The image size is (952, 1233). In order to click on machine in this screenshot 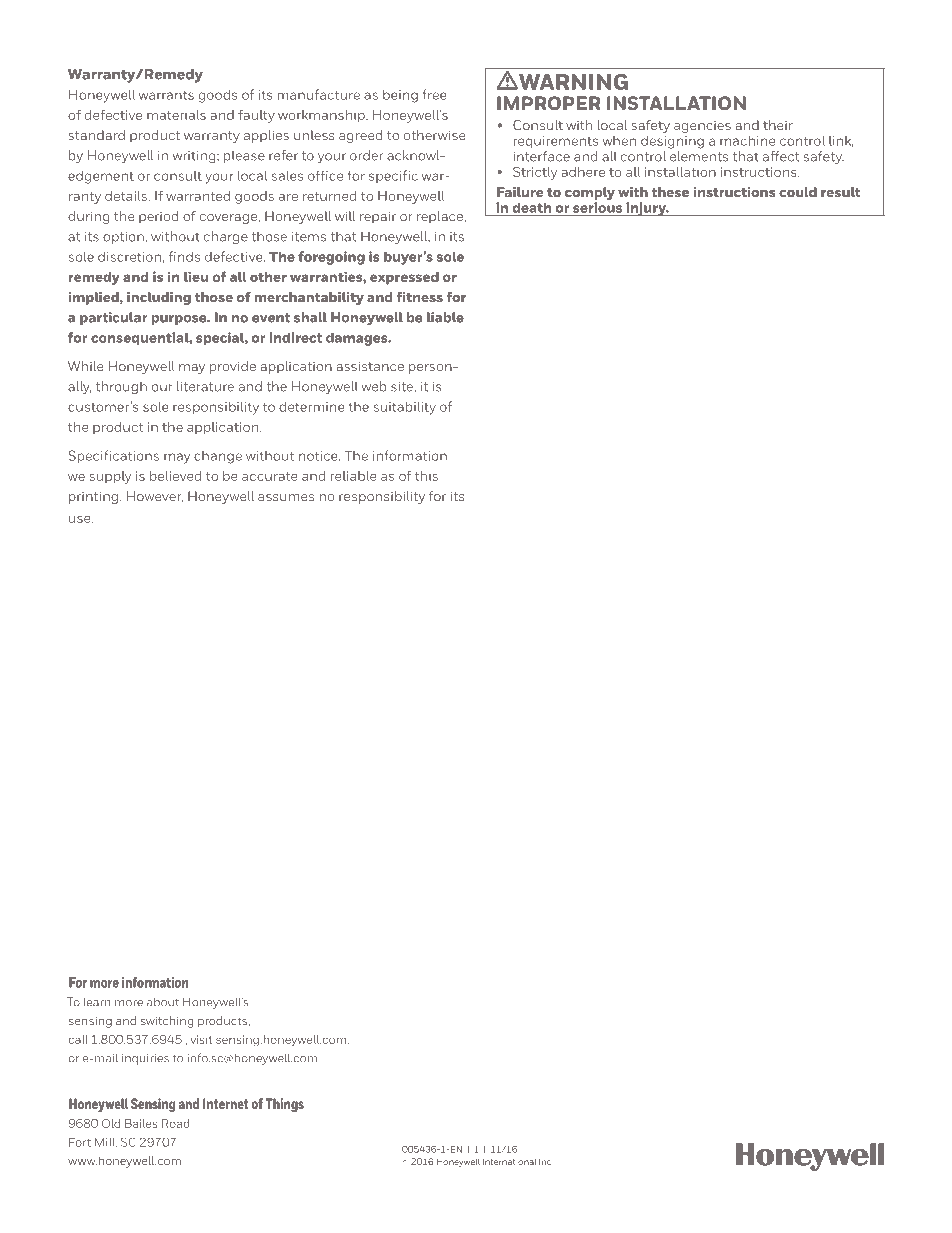, I will do `click(747, 141)`.
